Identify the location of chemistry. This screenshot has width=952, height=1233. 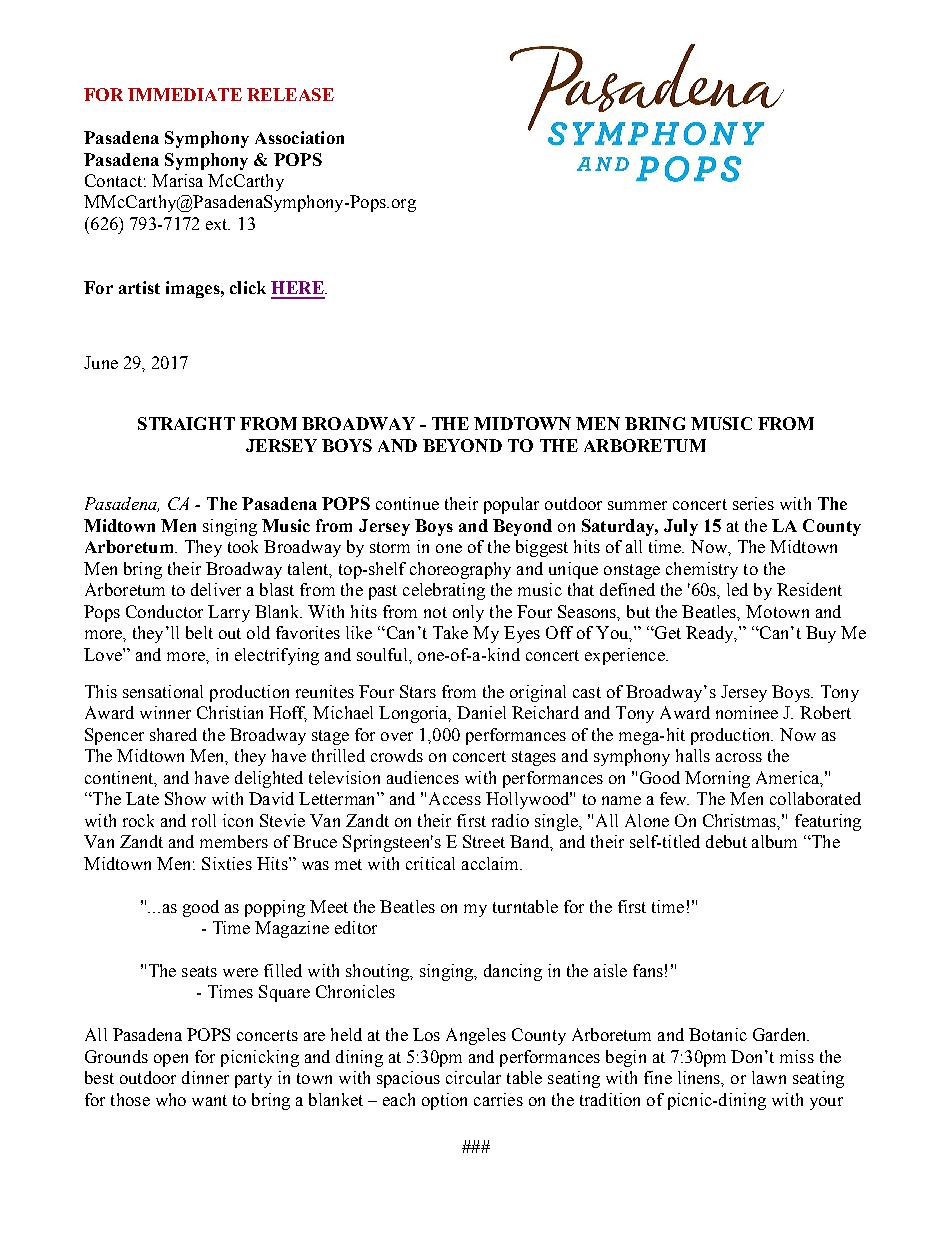
(702, 570).
